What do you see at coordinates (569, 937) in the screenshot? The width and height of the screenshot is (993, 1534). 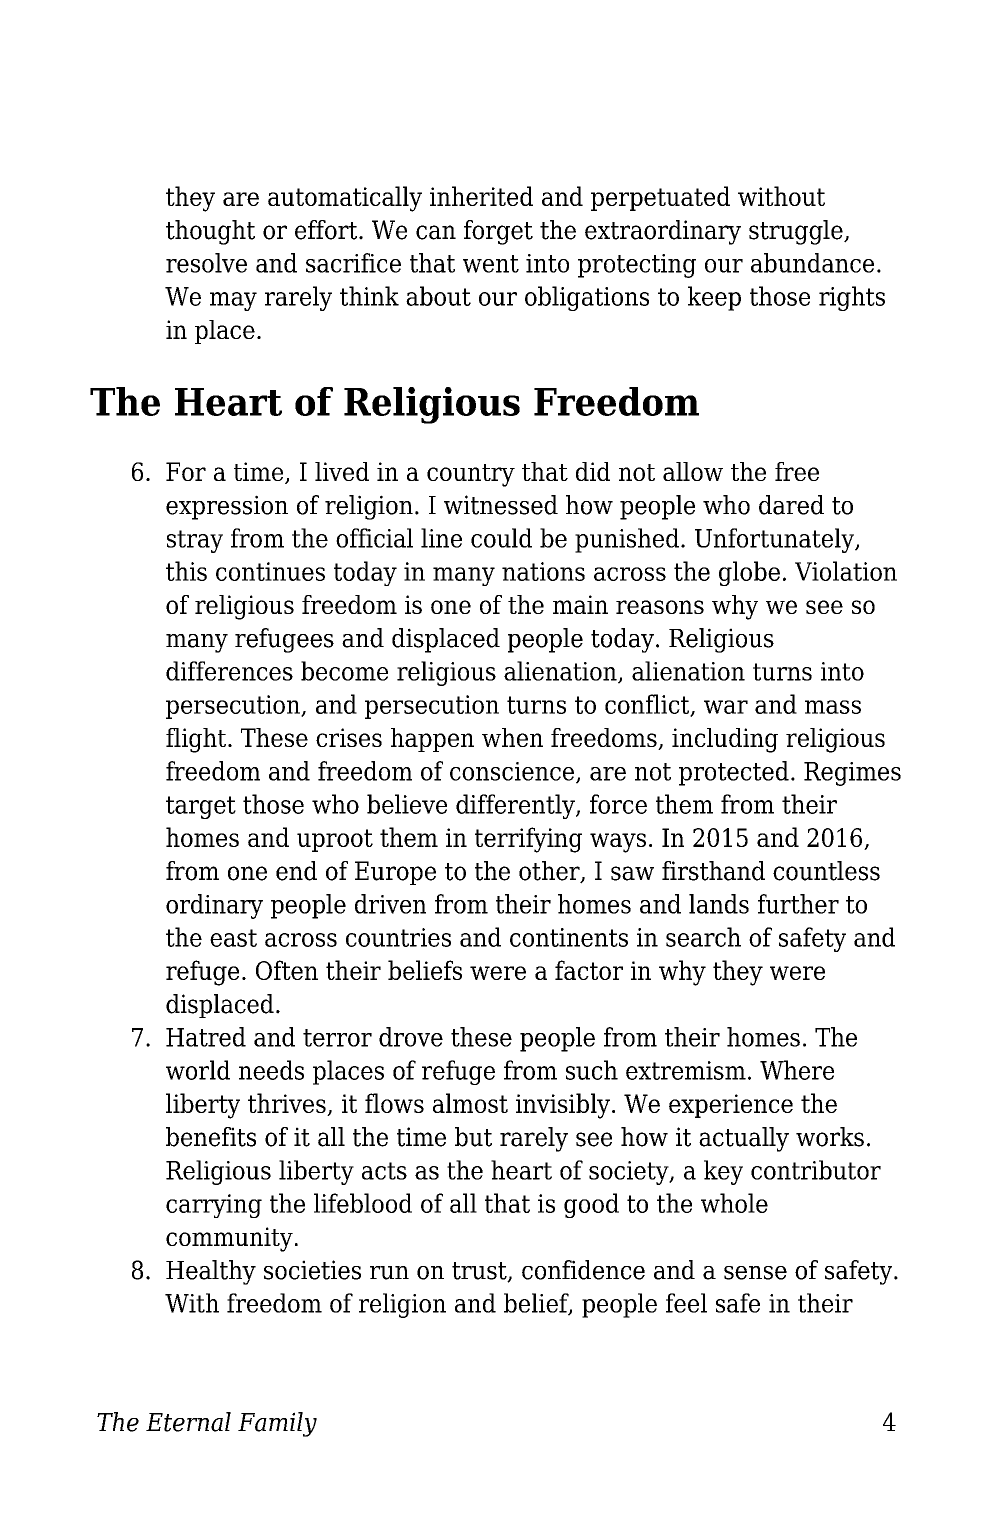 I see `continents` at bounding box center [569, 937].
